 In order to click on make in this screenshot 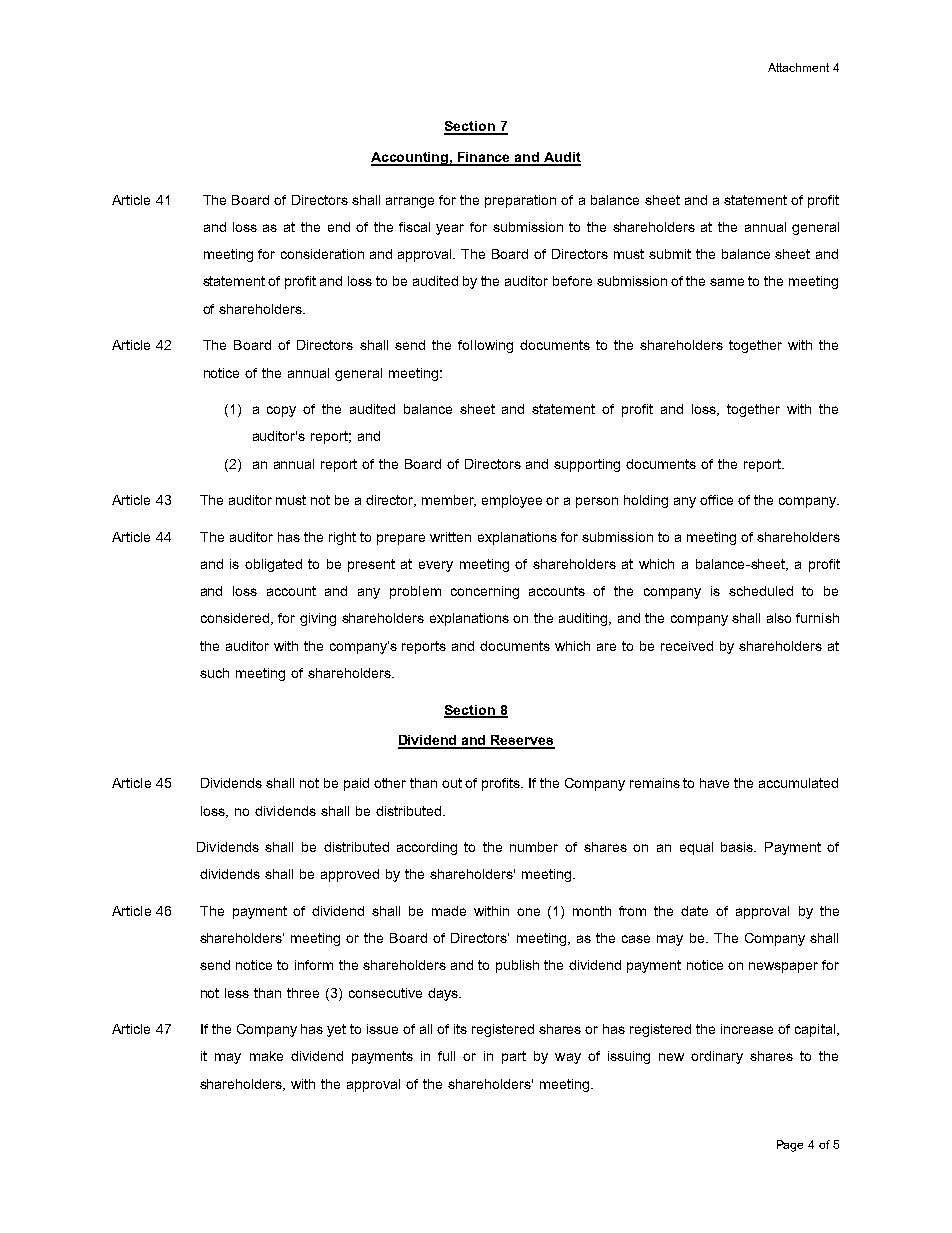, I will do `click(266, 1056)`.
